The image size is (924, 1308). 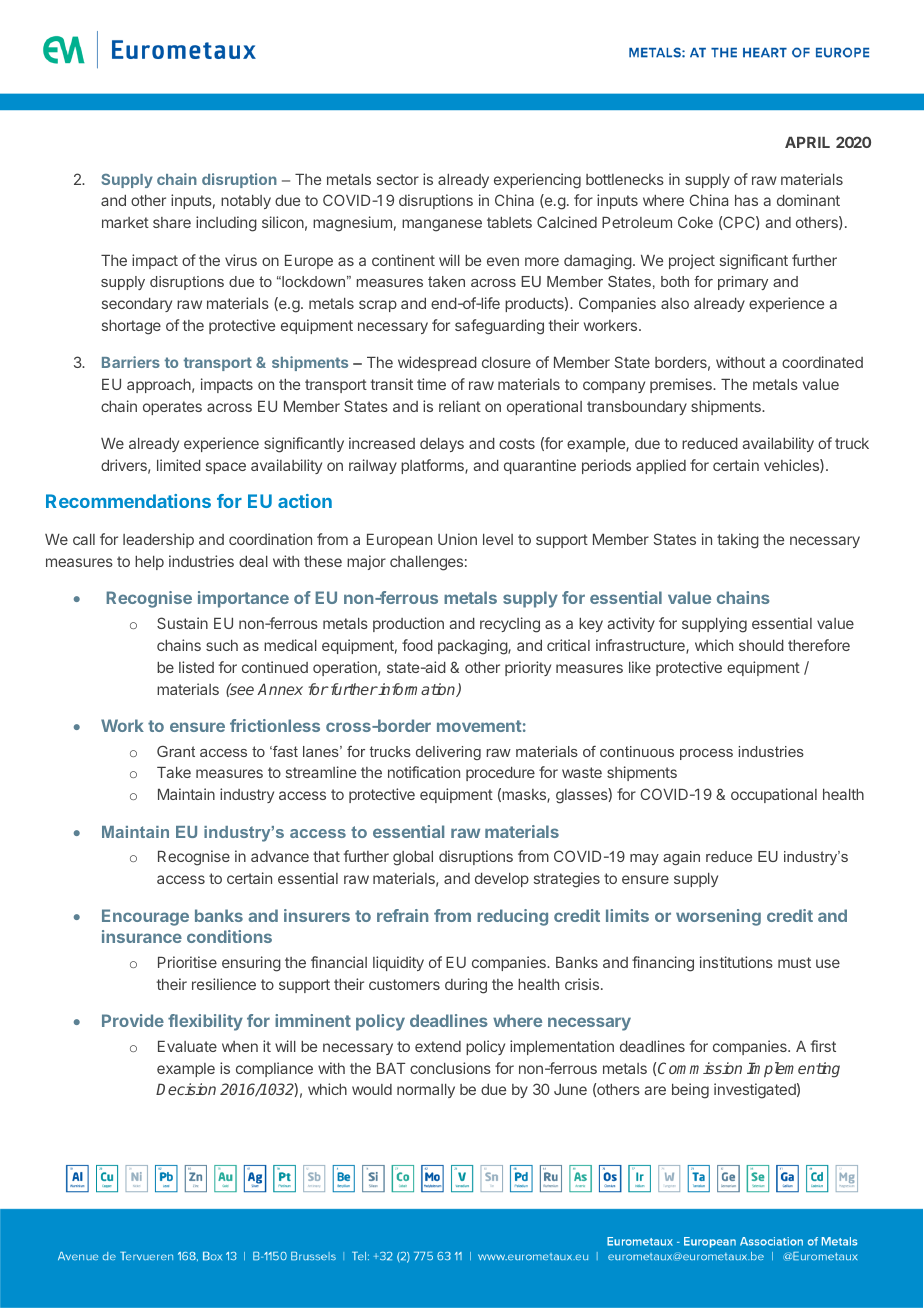 What do you see at coordinates (398, 179) in the screenshot?
I see `sector` at bounding box center [398, 179].
